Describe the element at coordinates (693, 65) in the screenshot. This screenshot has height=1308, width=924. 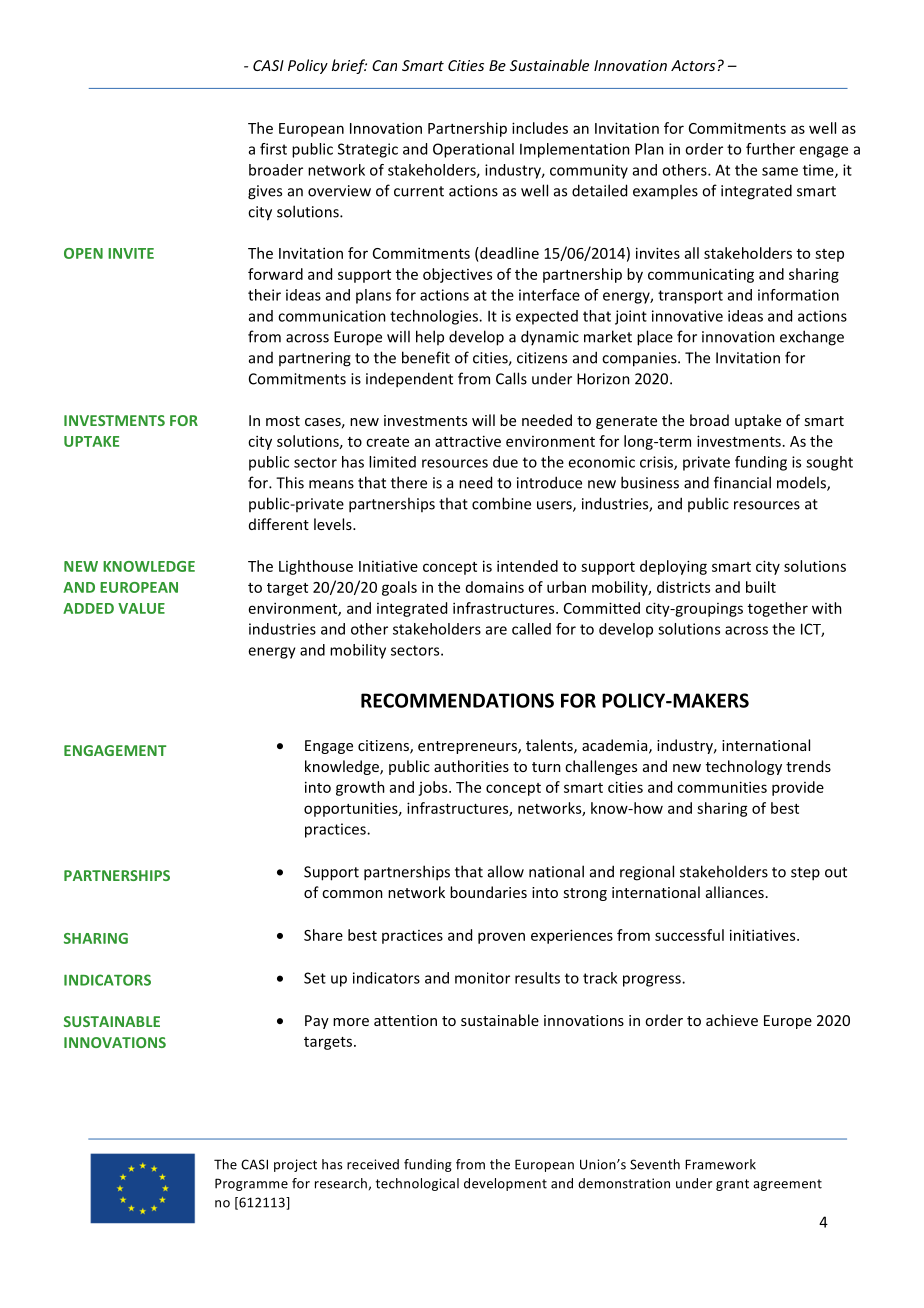
I see `Actors` at that location.
